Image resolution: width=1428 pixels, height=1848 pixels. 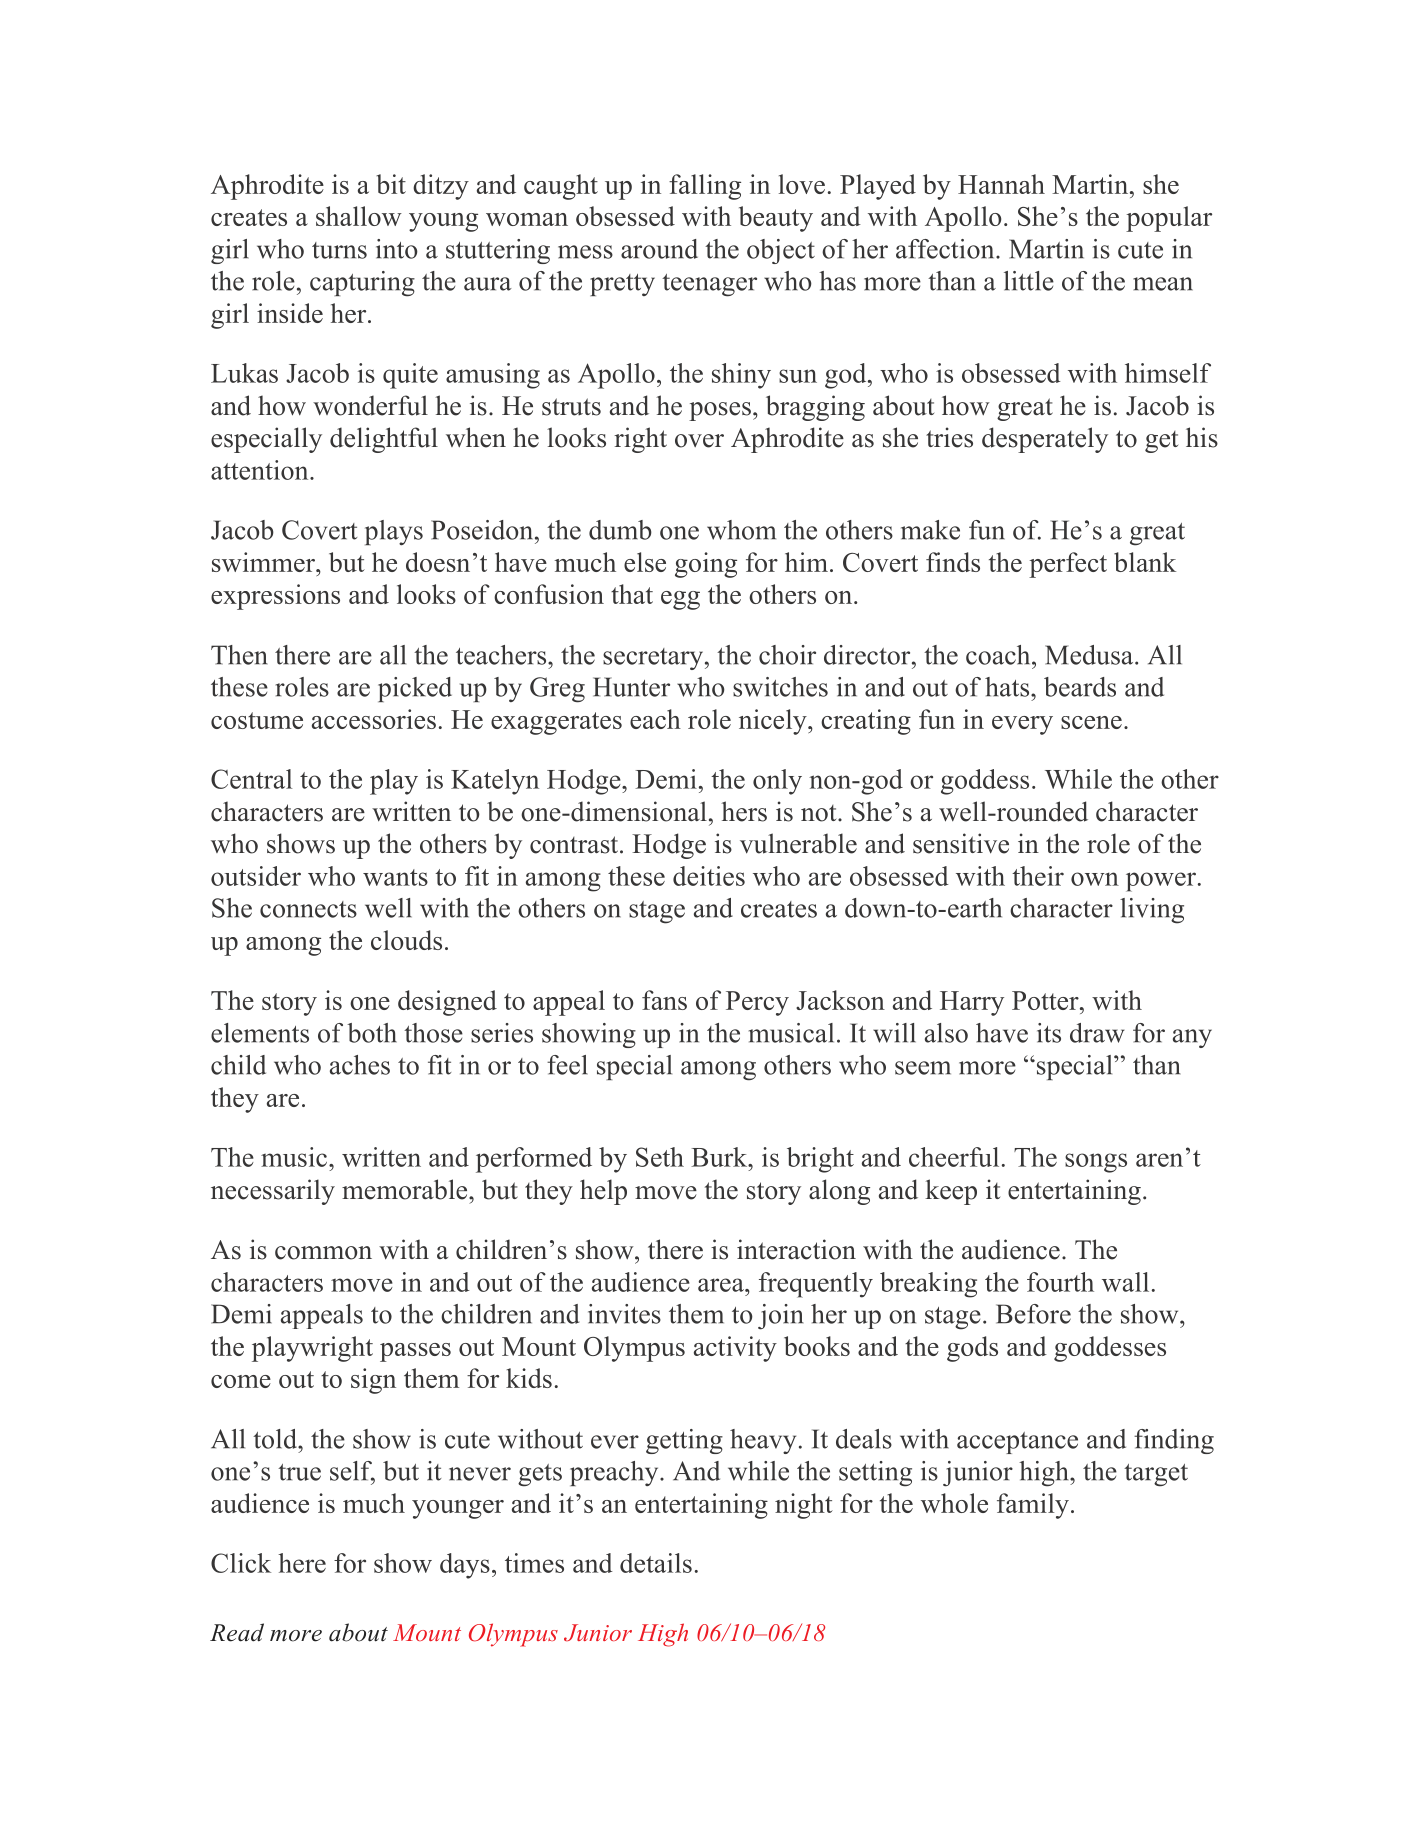 What do you see at coordinates (705, 187) in the image?
I see `falling` at bounding box center [705, 187].
